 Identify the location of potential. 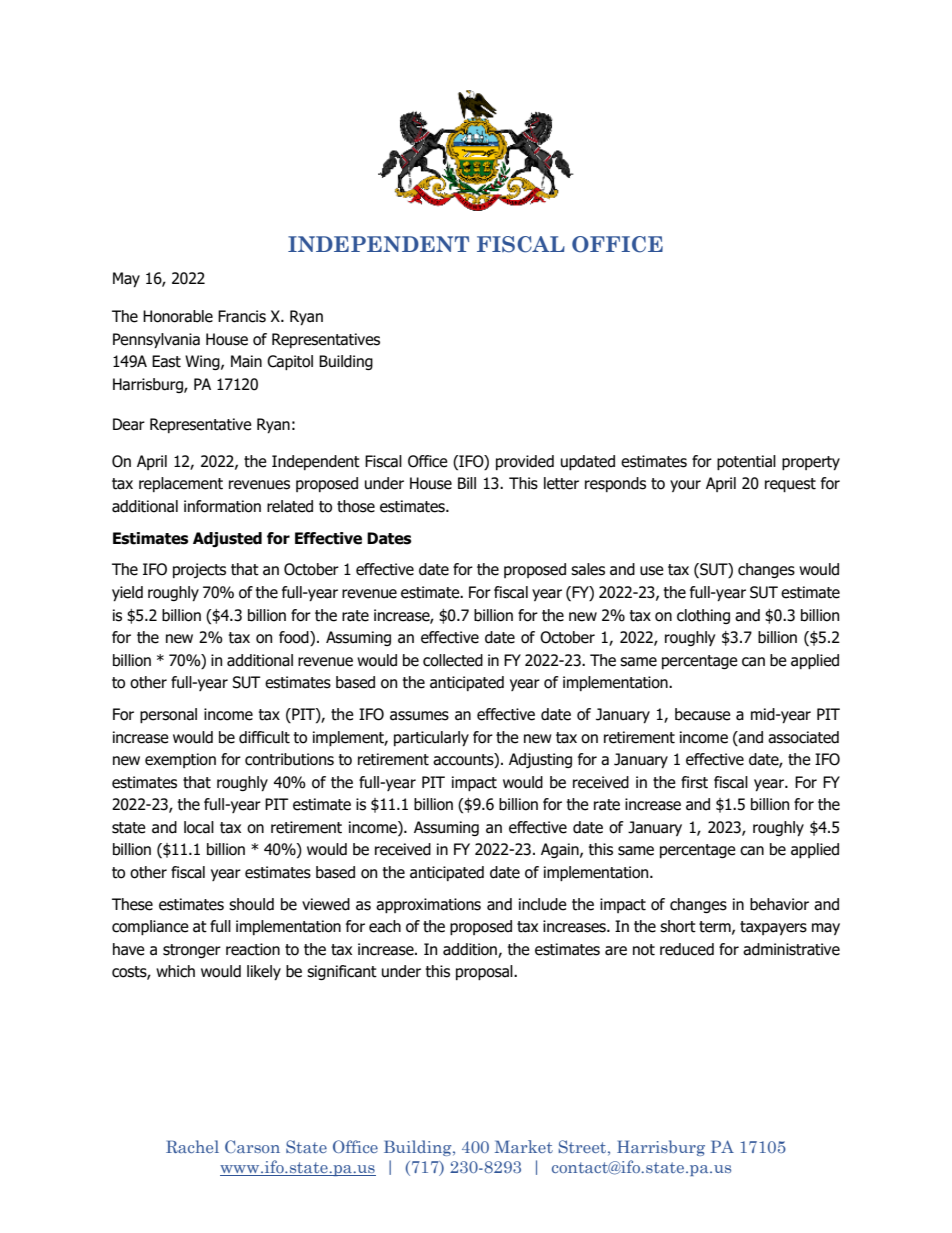
(746, 462).
